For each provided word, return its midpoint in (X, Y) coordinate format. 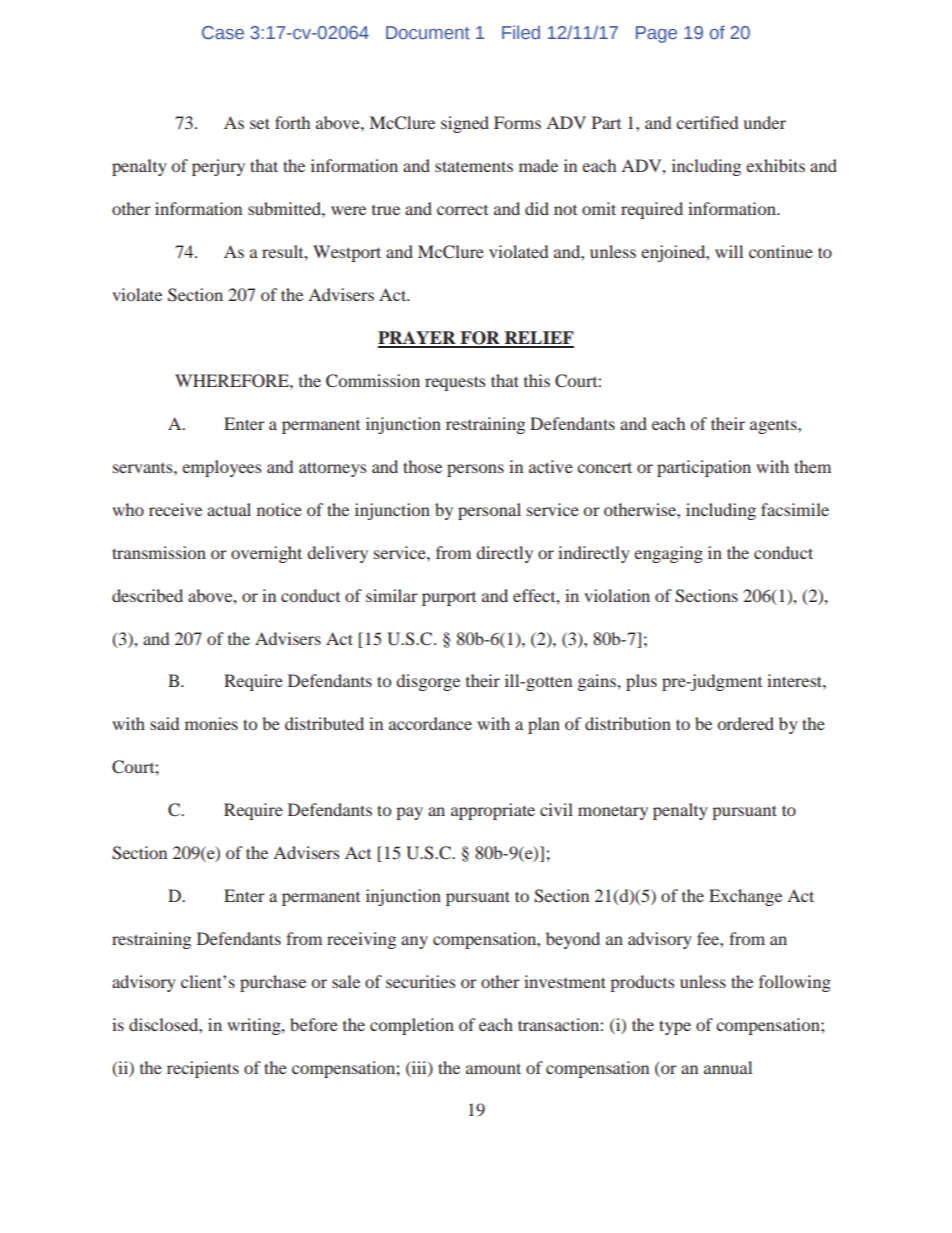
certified (707, 122)
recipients (203, 1069)
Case (223, 33)
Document (428, 32)
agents (774, 426)
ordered (746, 723)
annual (728, 1067)
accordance (430, 723)
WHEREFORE (233, 381)
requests (455, 383)
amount (493, 1068)
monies (211, 723)
